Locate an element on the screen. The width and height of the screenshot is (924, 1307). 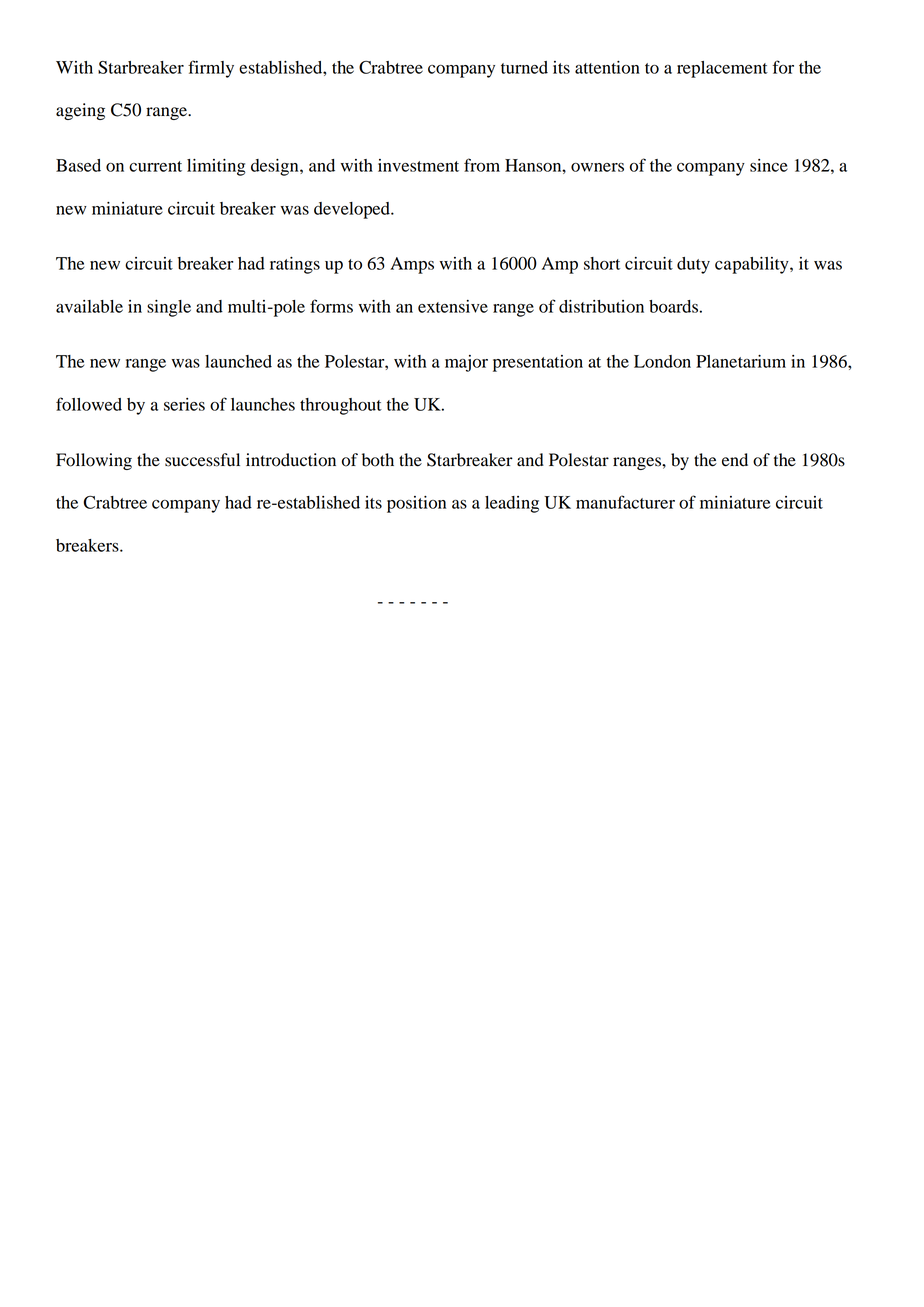
developed is located at coordinates (353, 210).
